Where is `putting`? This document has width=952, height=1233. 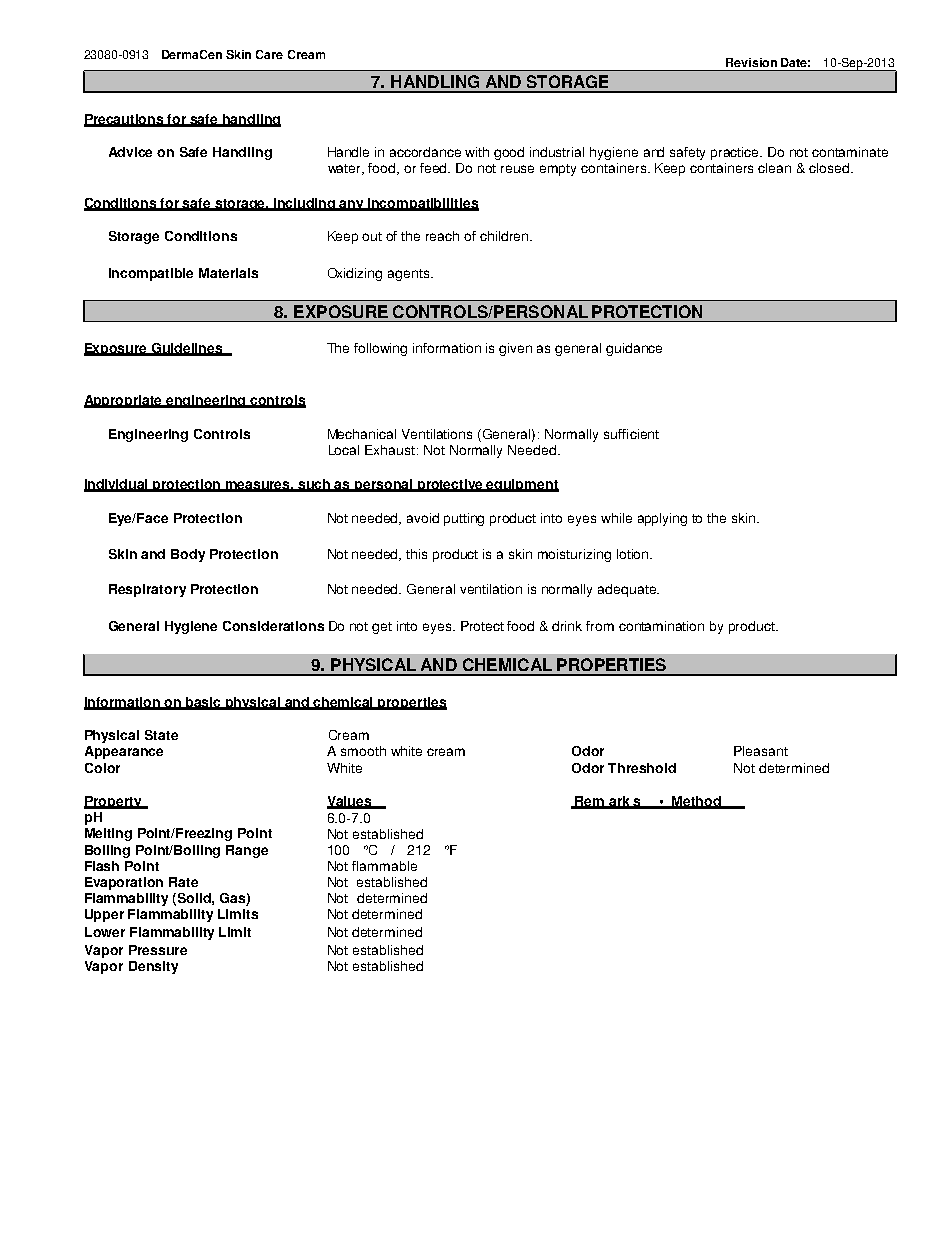 putting is located at coordinates (464, 519).
